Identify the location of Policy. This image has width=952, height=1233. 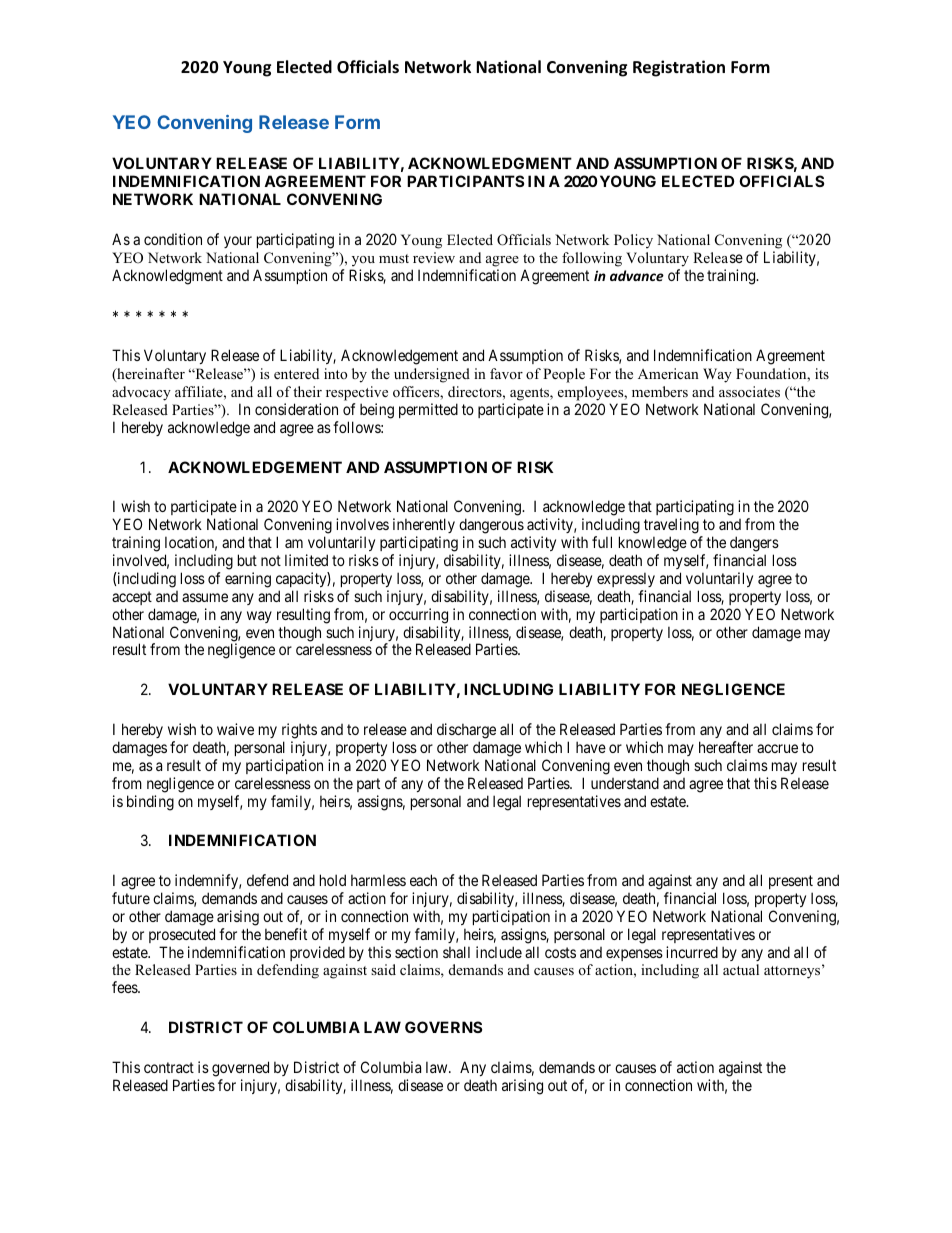
(633, 241).
